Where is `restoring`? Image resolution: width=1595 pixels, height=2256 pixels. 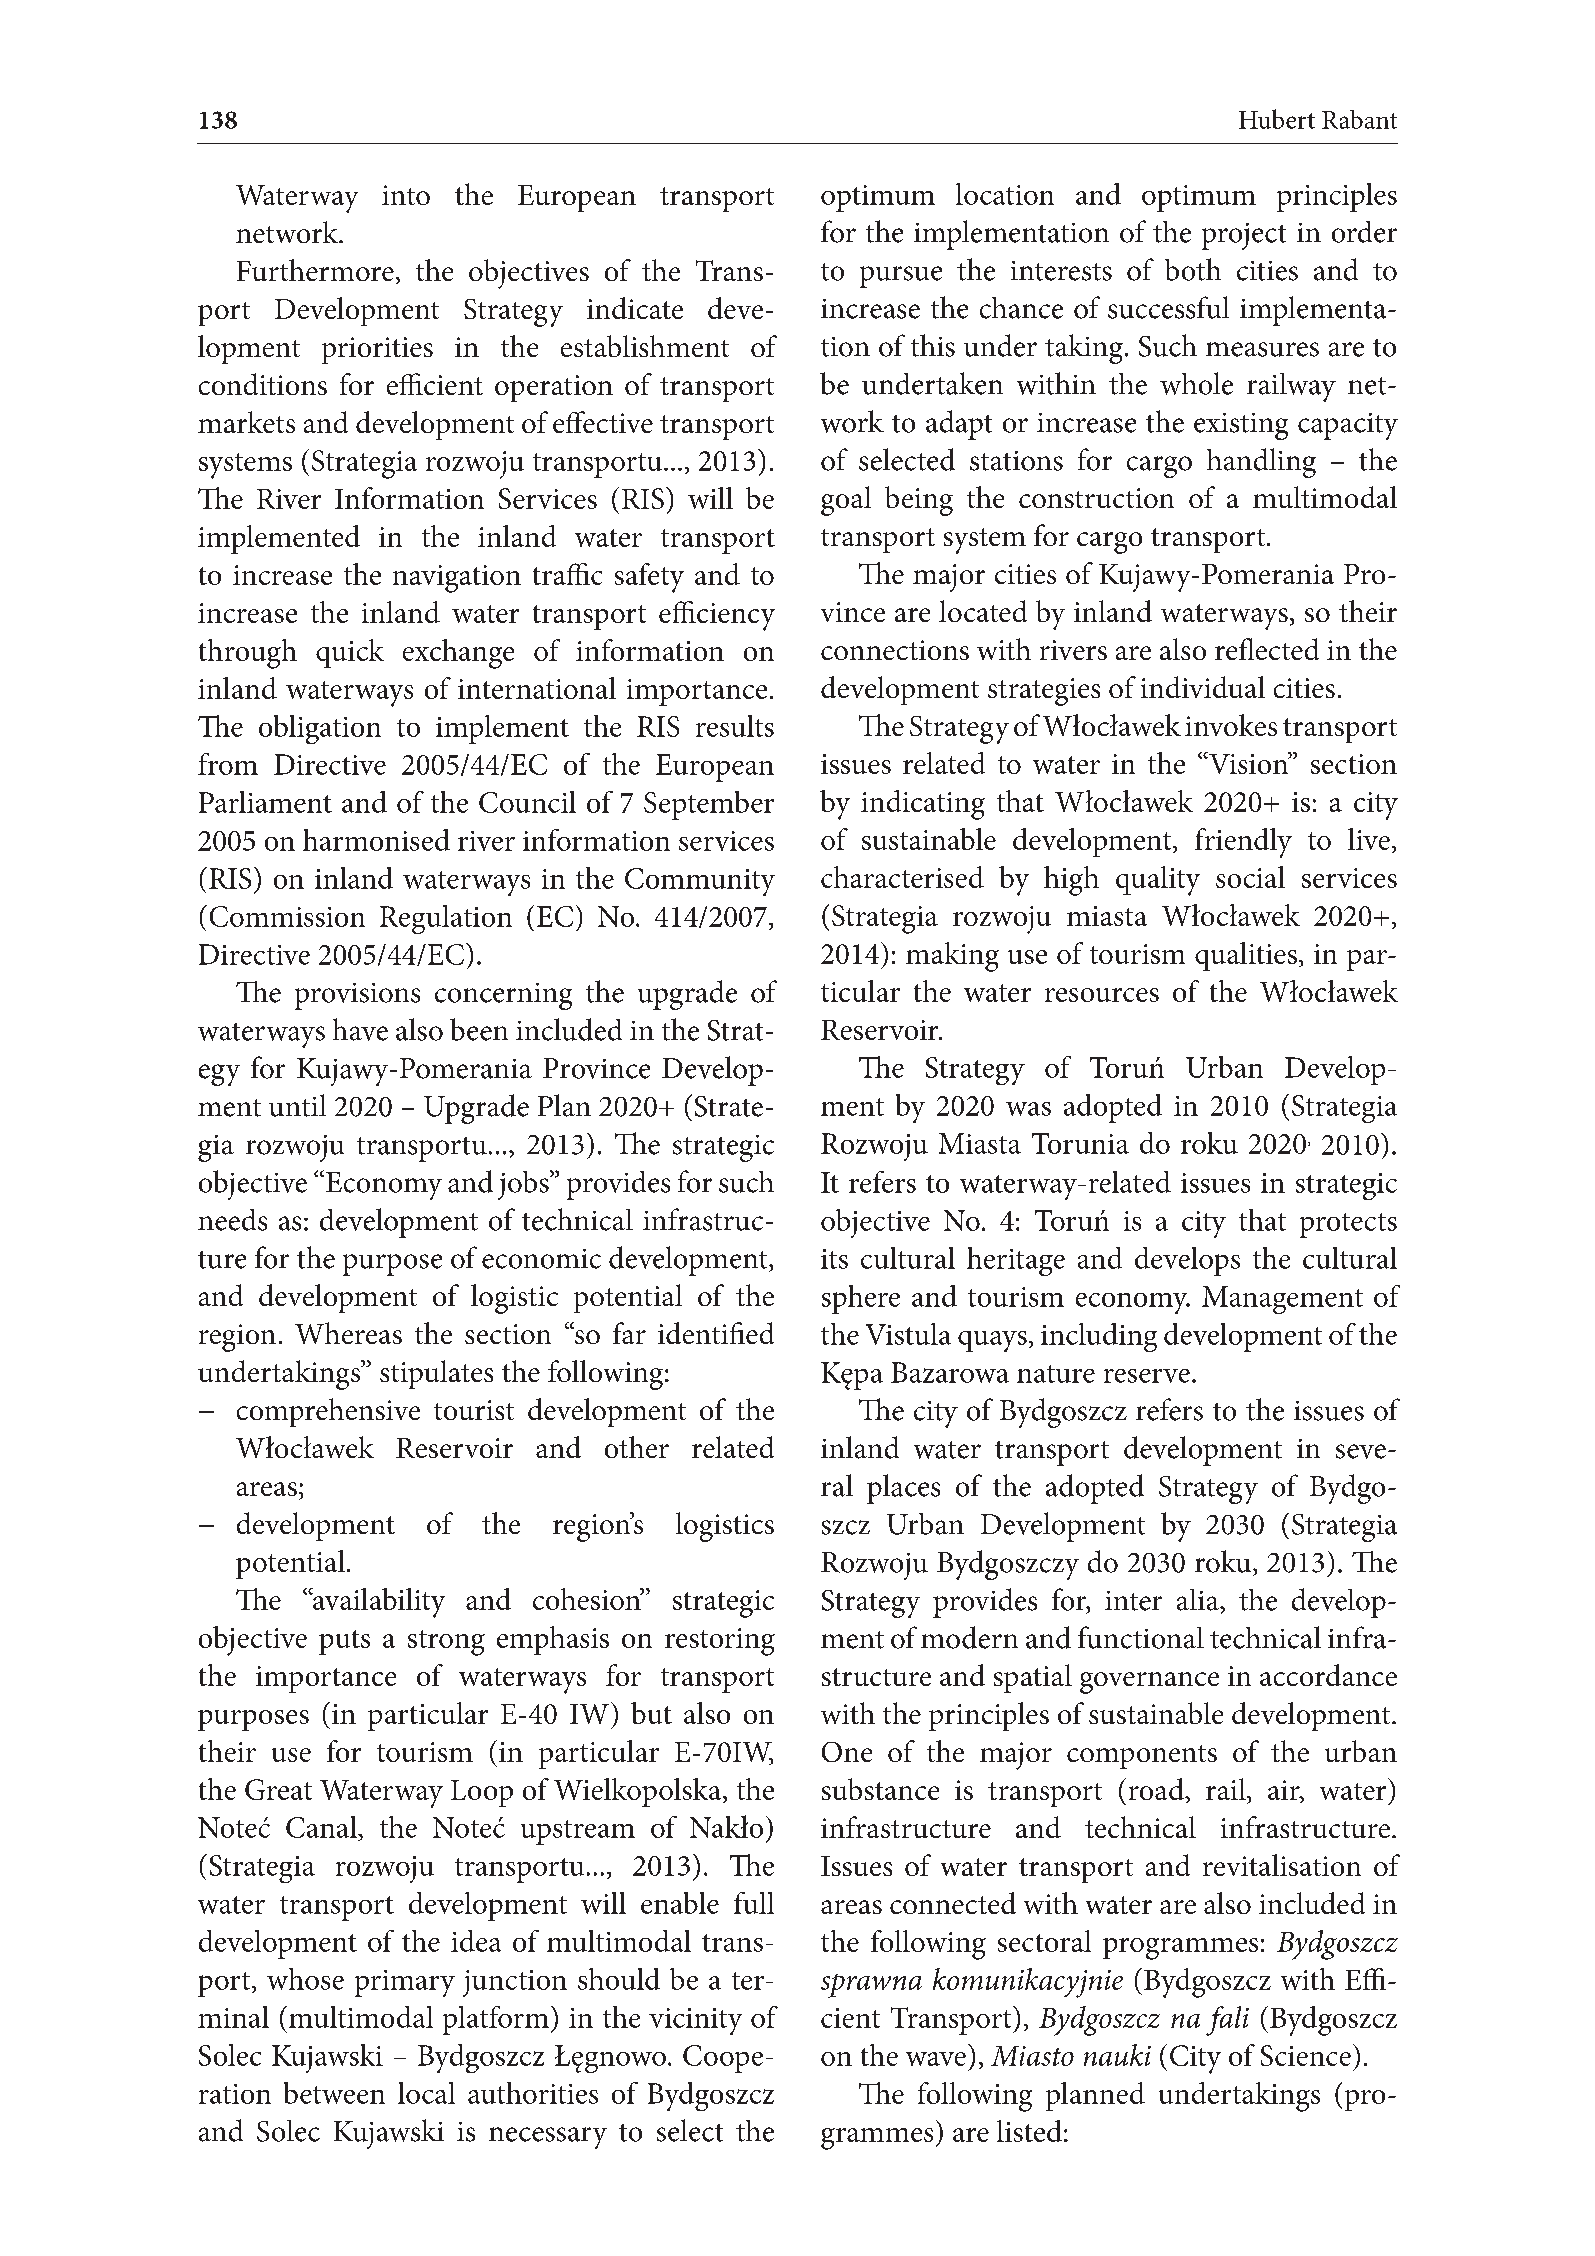 restoring is located at coordinates (720, 1642).
